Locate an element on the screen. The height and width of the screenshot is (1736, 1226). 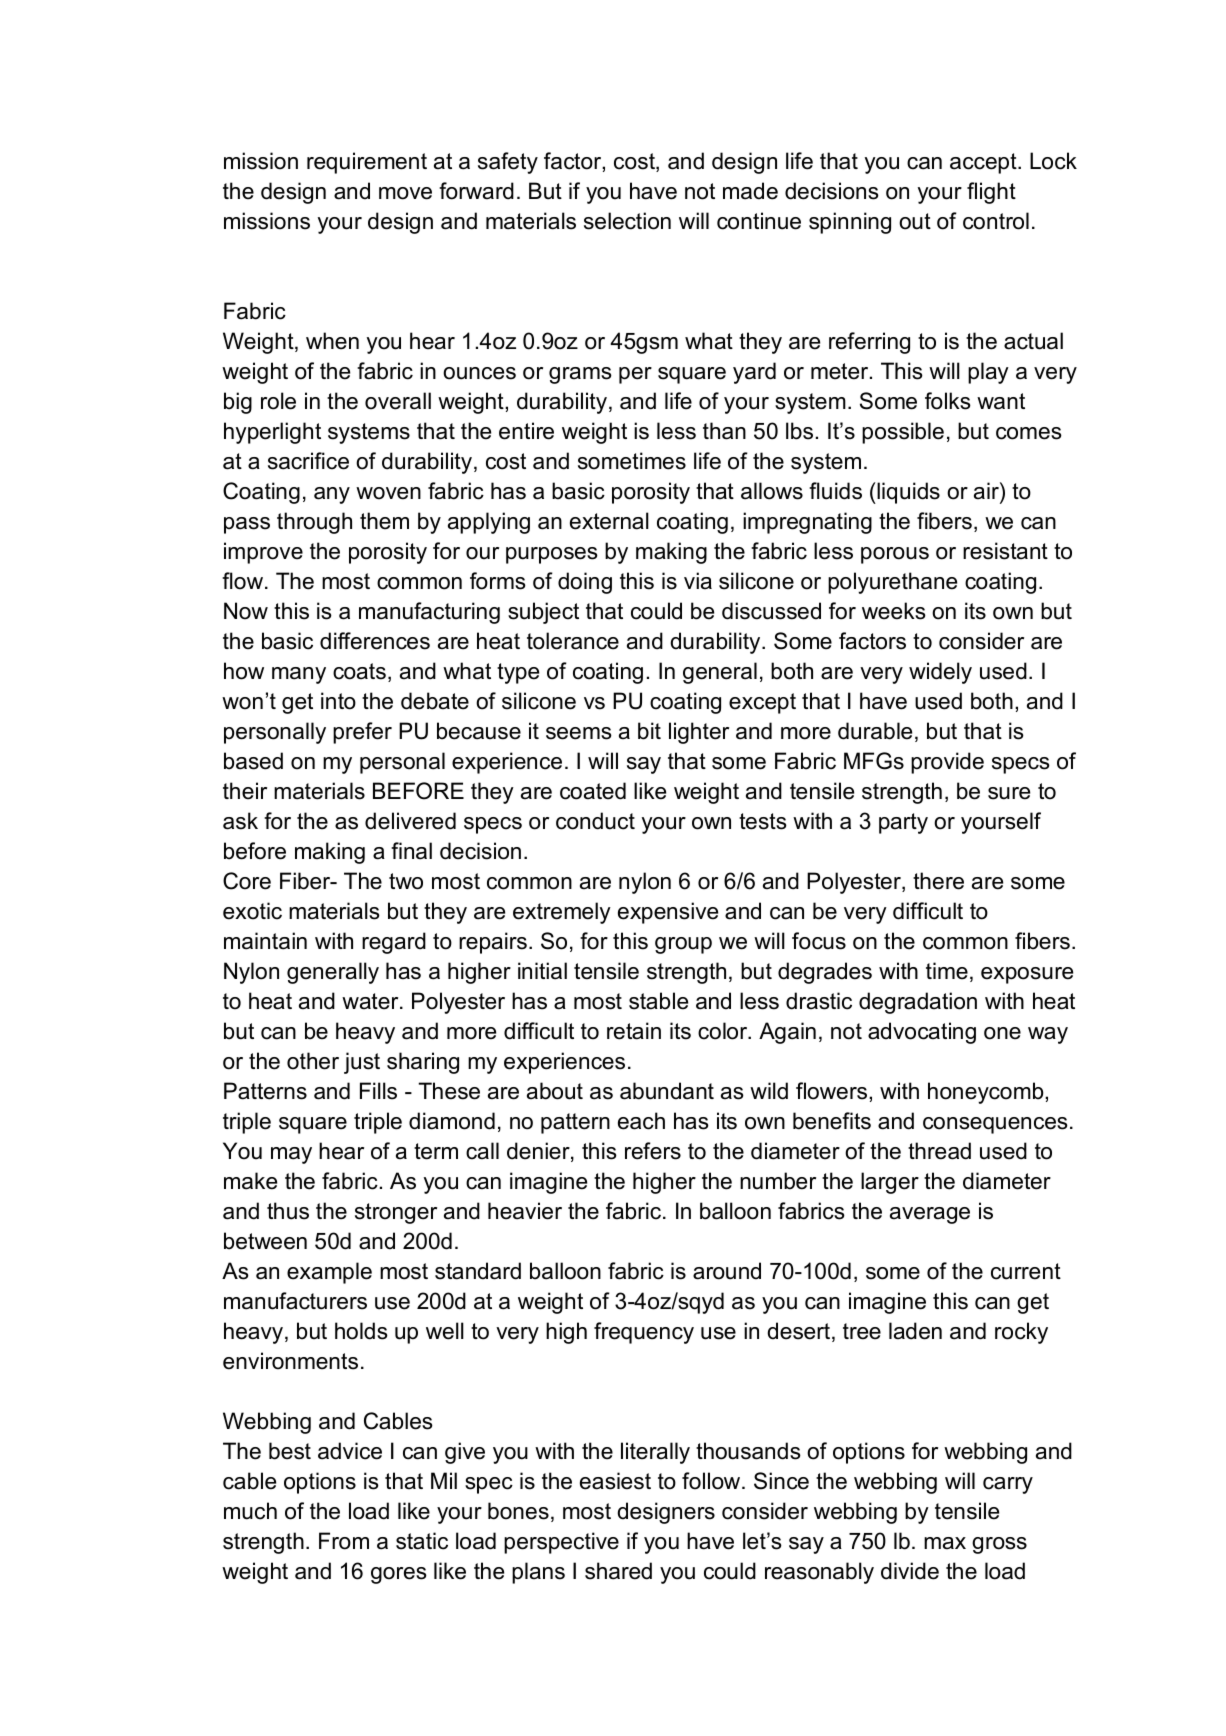
there is located at coordinates (938, 881).
